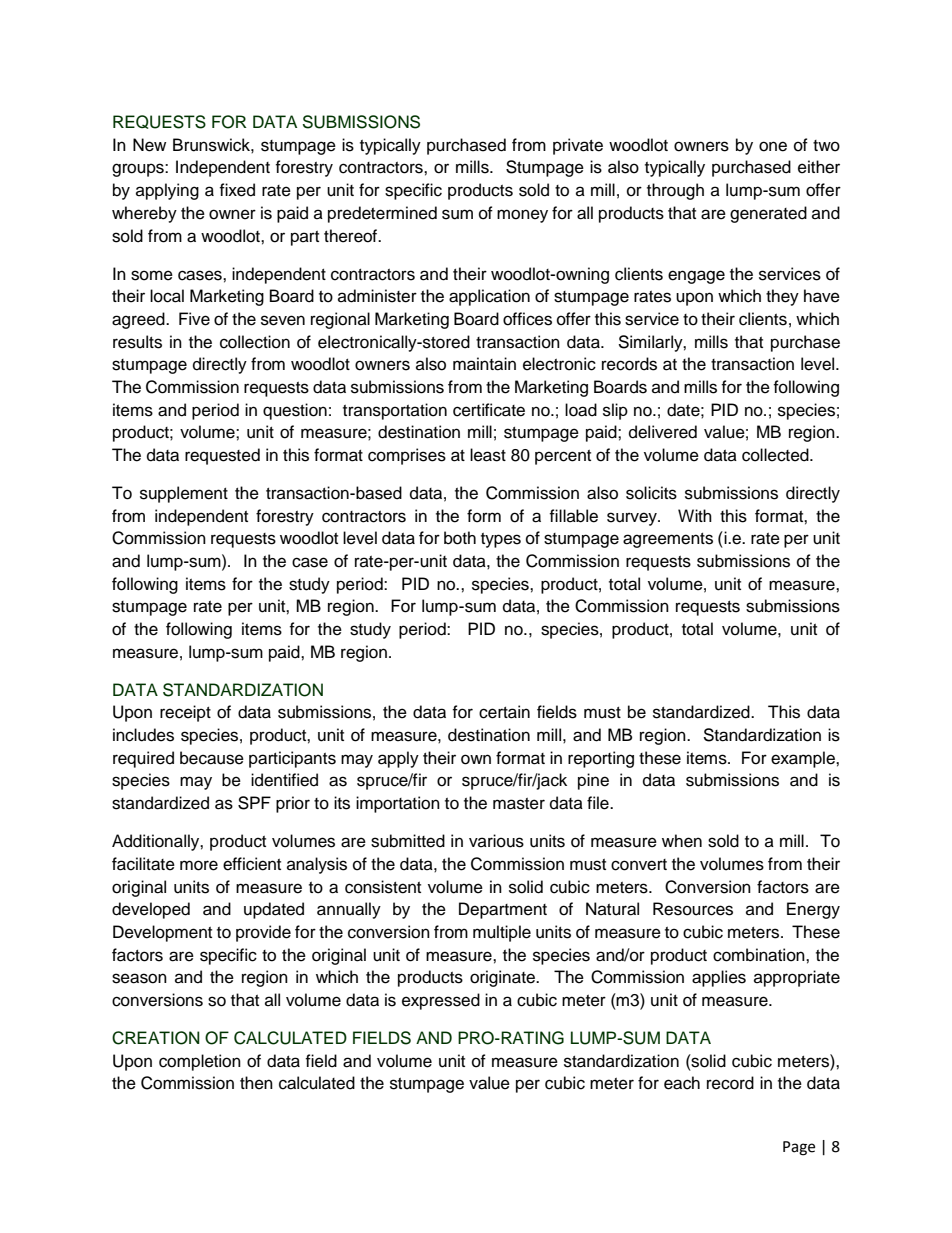 The width and height of the screenshot is (952, 1233). What do you see at coordinates (199, 865) in the screenshot?
I see `more` at bounding box center [199, 865].
